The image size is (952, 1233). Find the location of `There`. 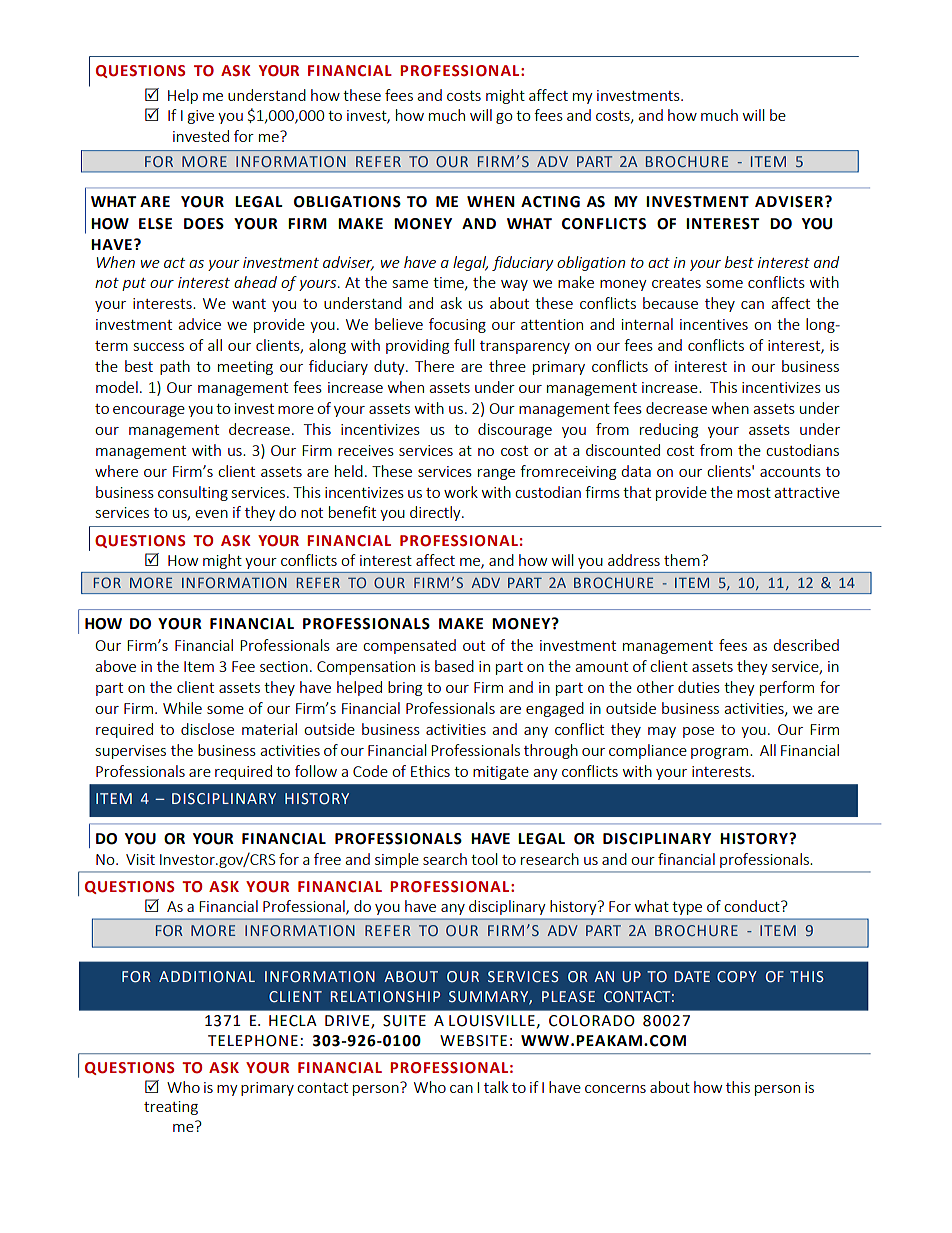

There is located at coordinates (434, 366).
